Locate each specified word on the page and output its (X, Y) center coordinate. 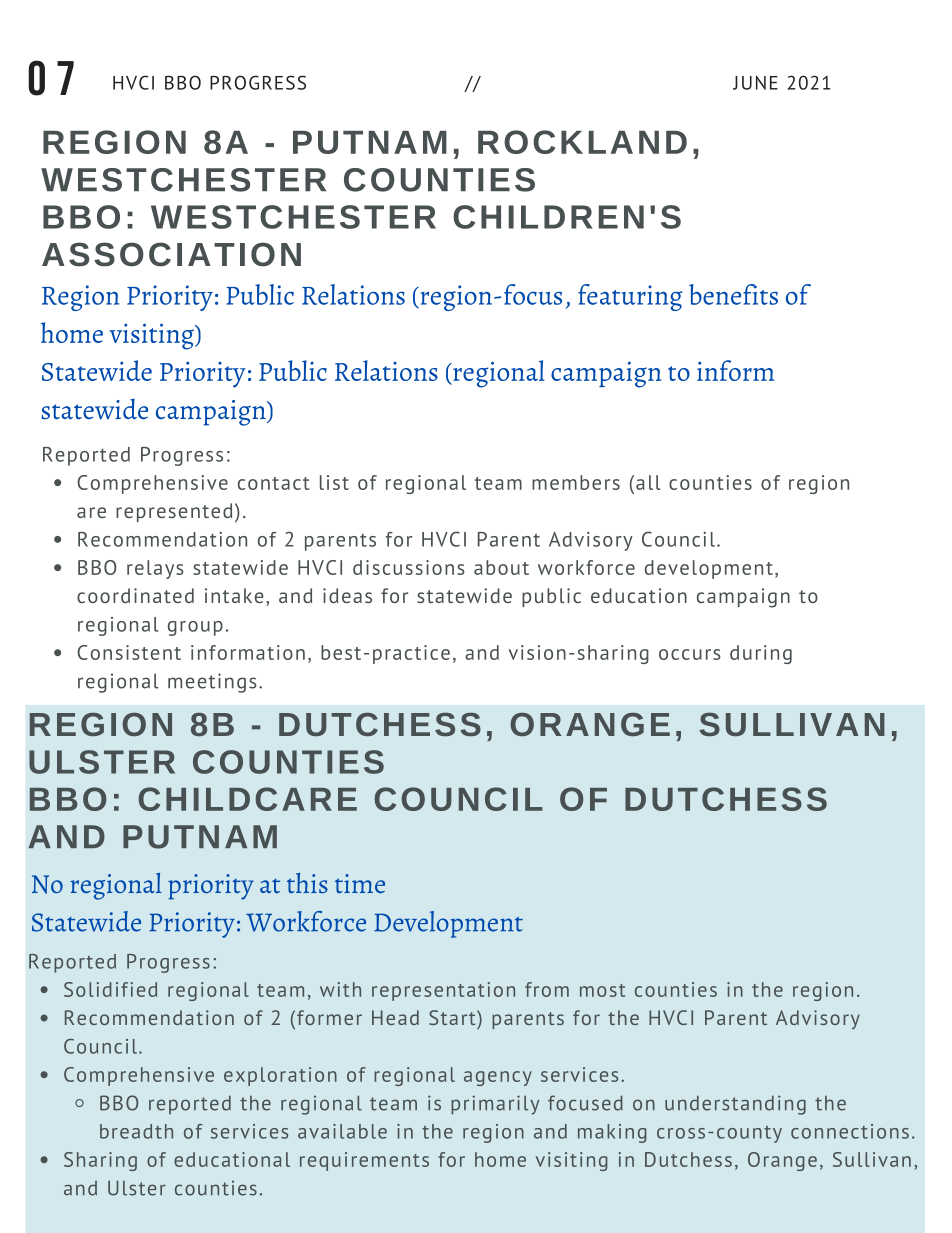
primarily (495, 1105)
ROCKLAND (582, 142)
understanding (735, 1105)
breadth (136, 1131)
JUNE (755, 82)
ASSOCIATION (171, 254)
